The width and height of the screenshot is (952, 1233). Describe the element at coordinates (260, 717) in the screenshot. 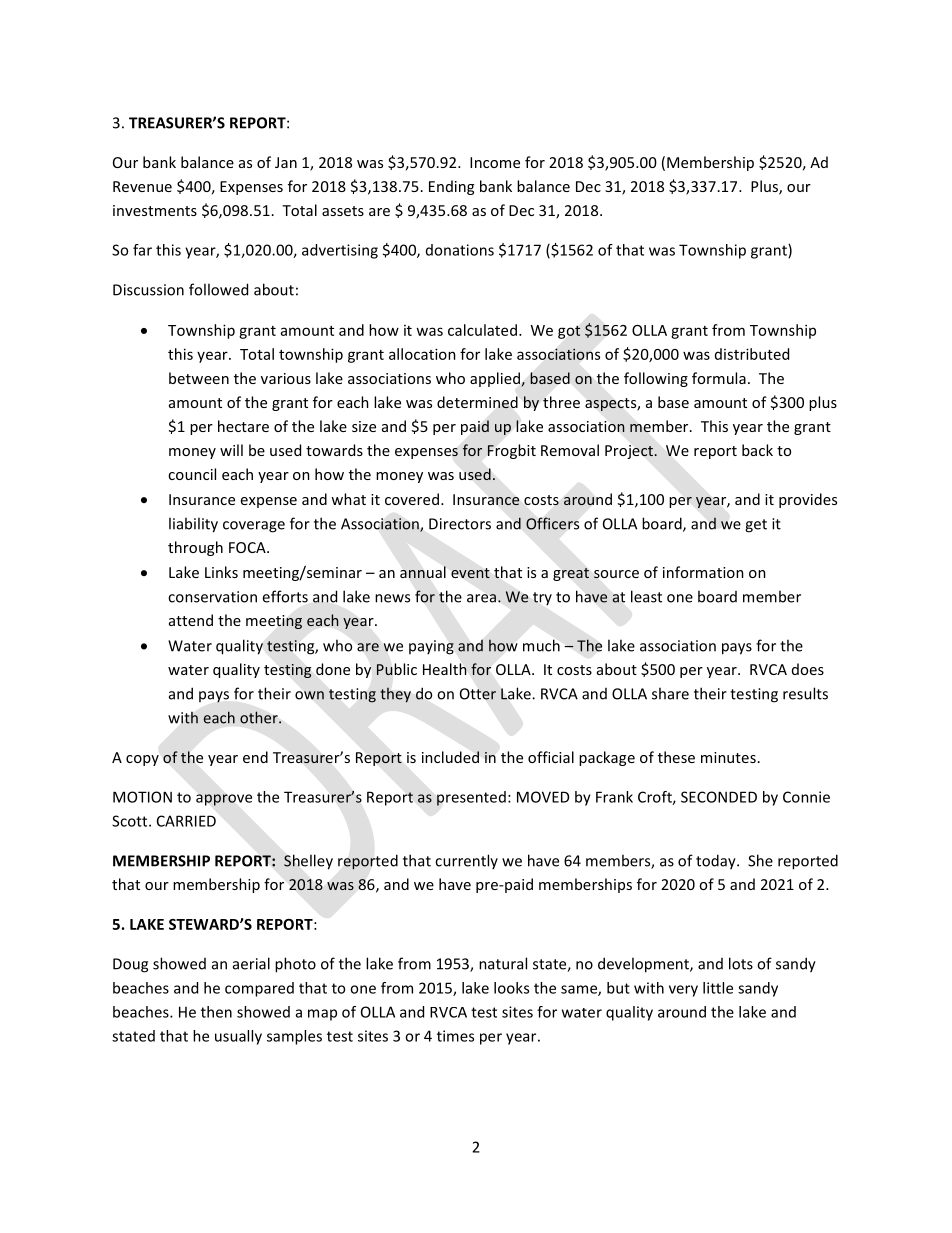

I see `other` at that location.
